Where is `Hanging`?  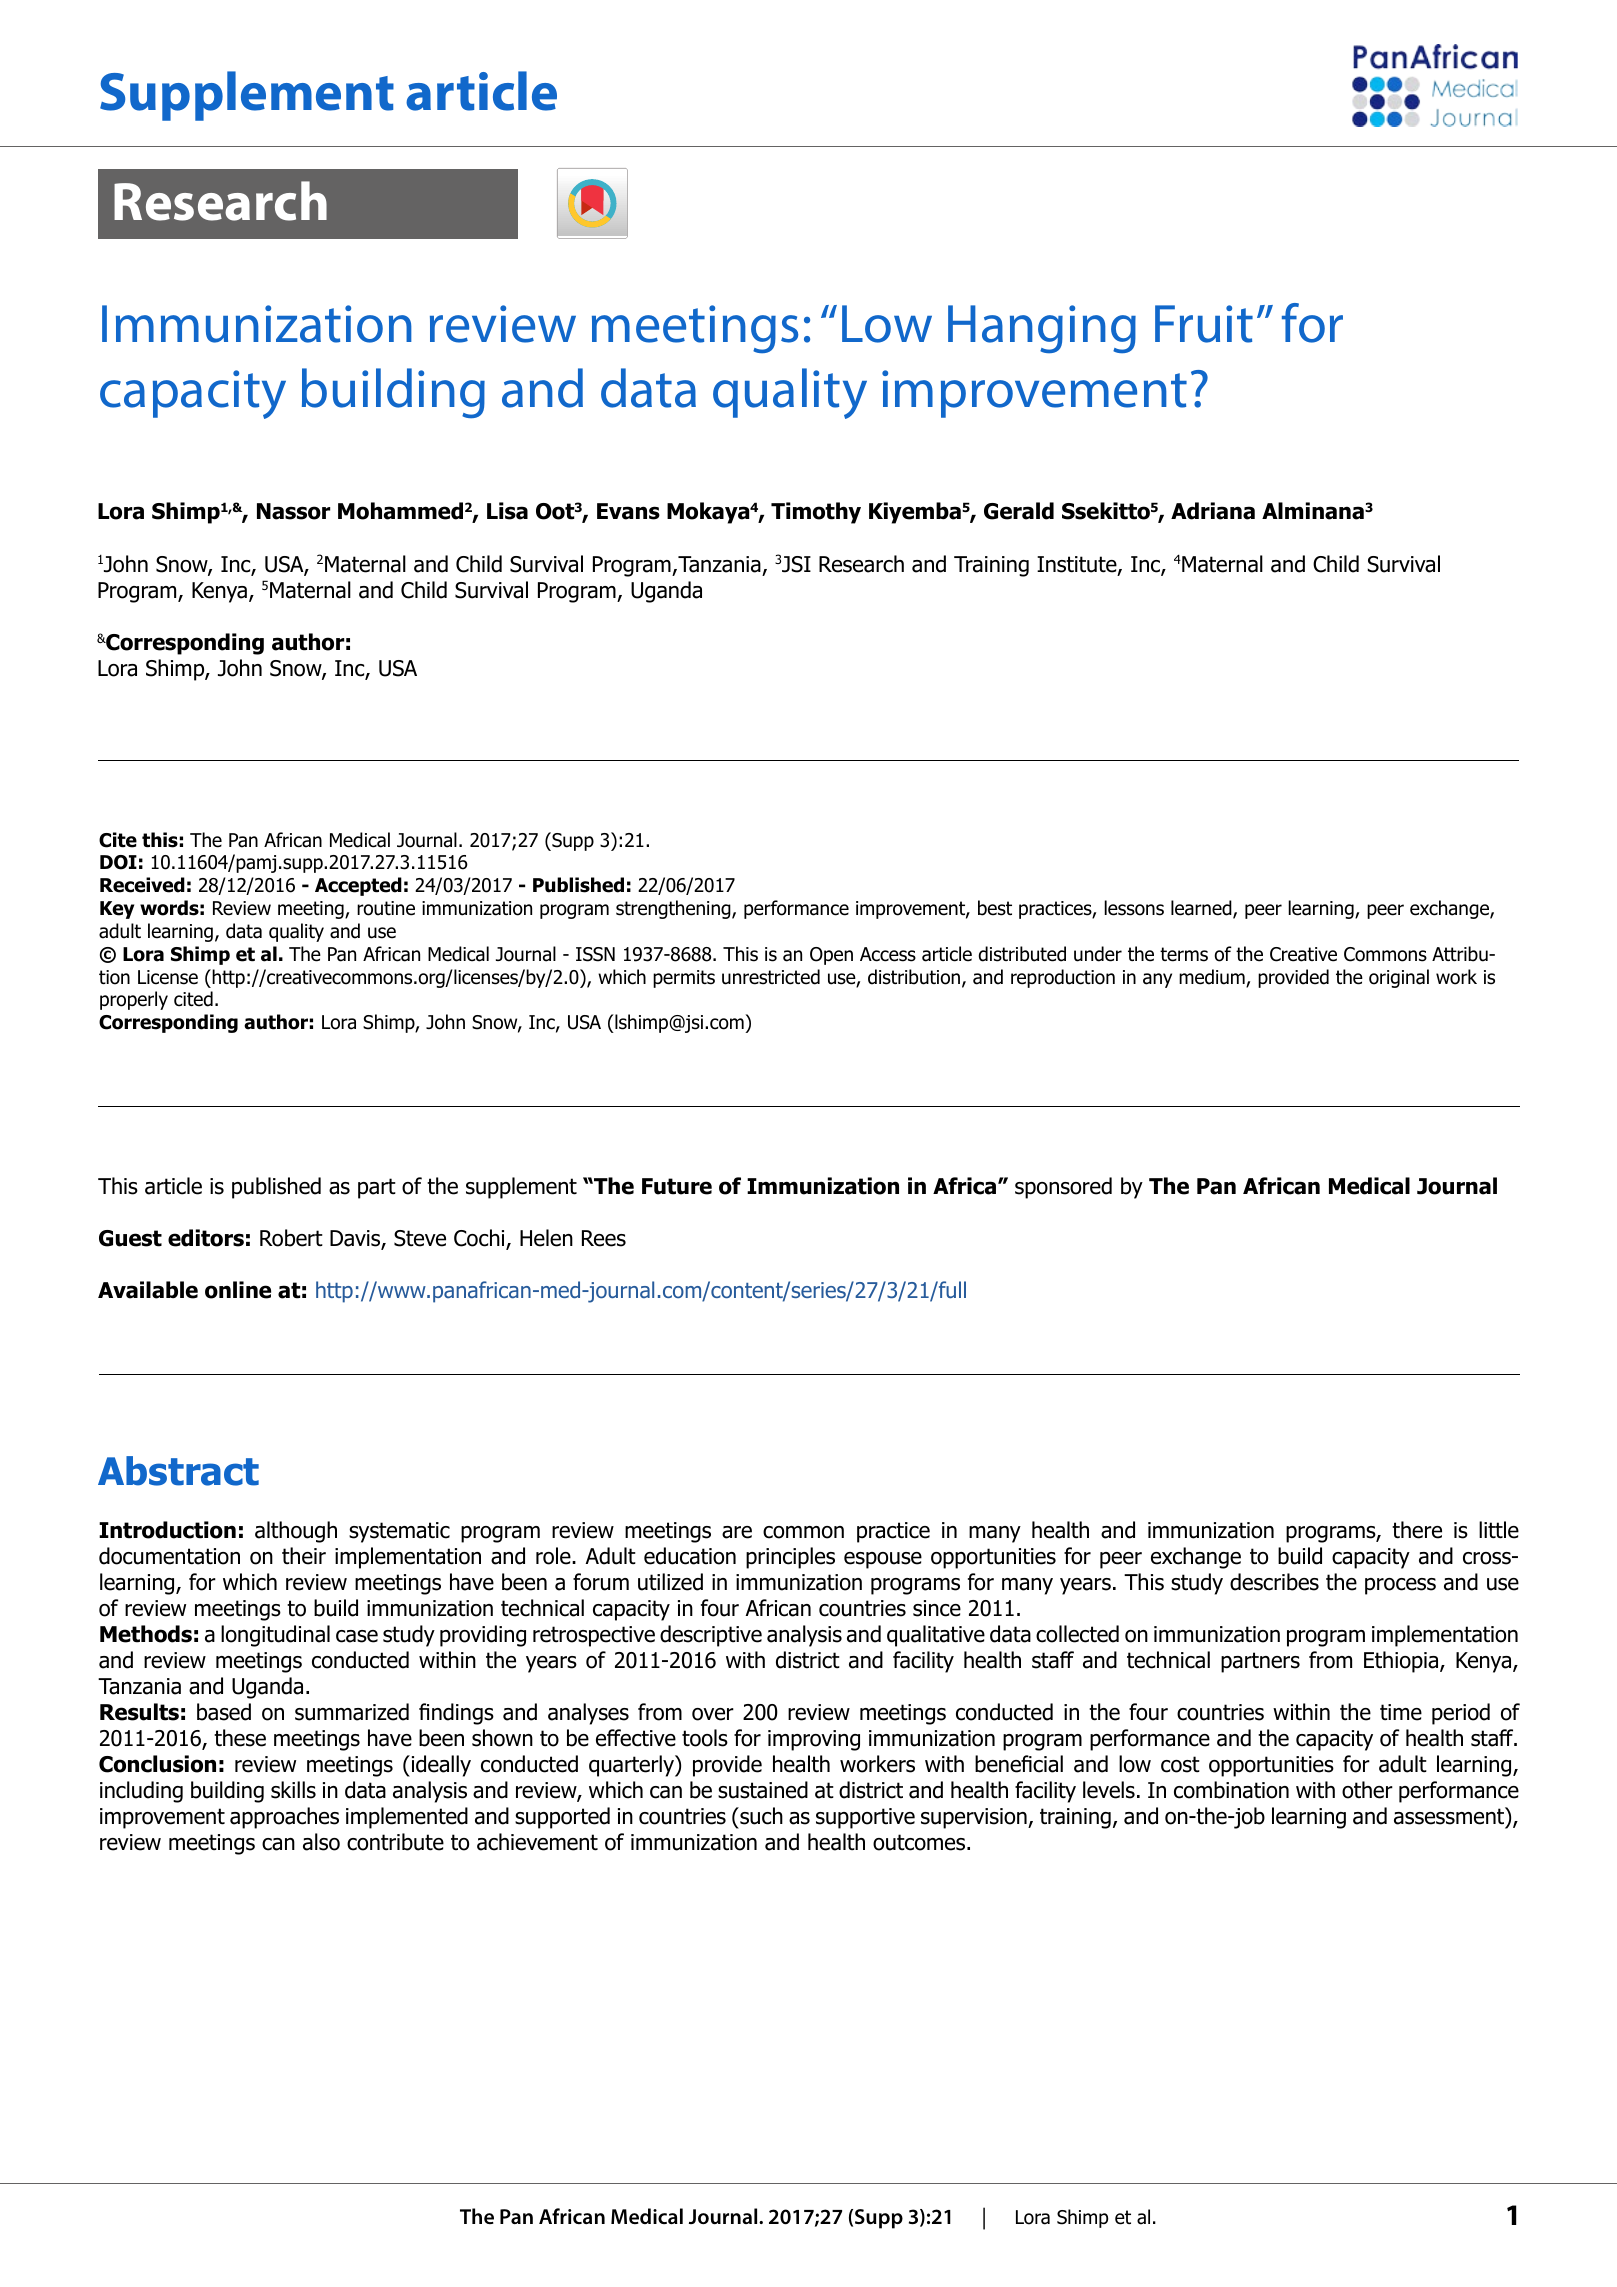 Hanging is located at coordinates (1042, 329).
